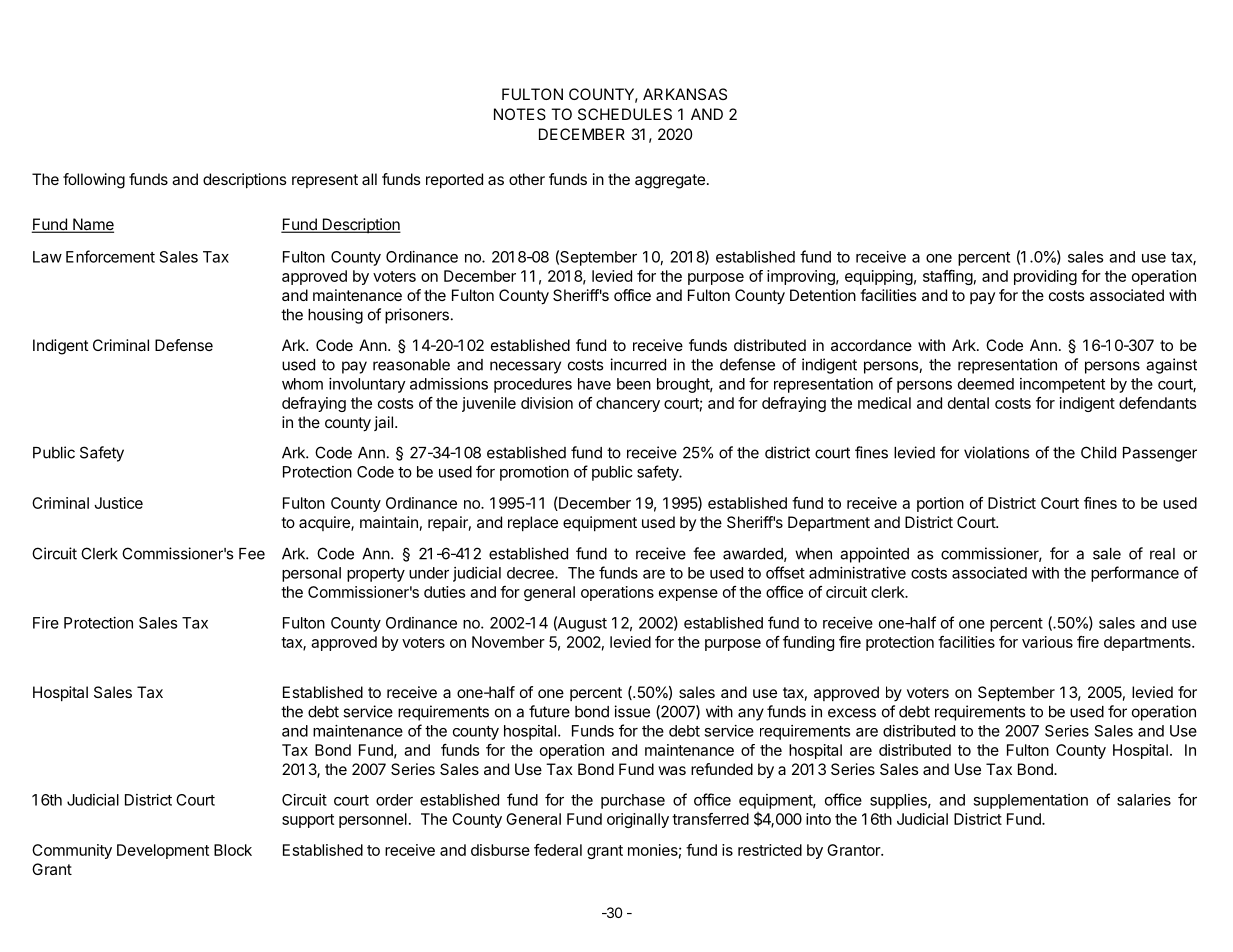  Describe the element at coordinates (302, 384) in the document. I see `whom` at that location.
